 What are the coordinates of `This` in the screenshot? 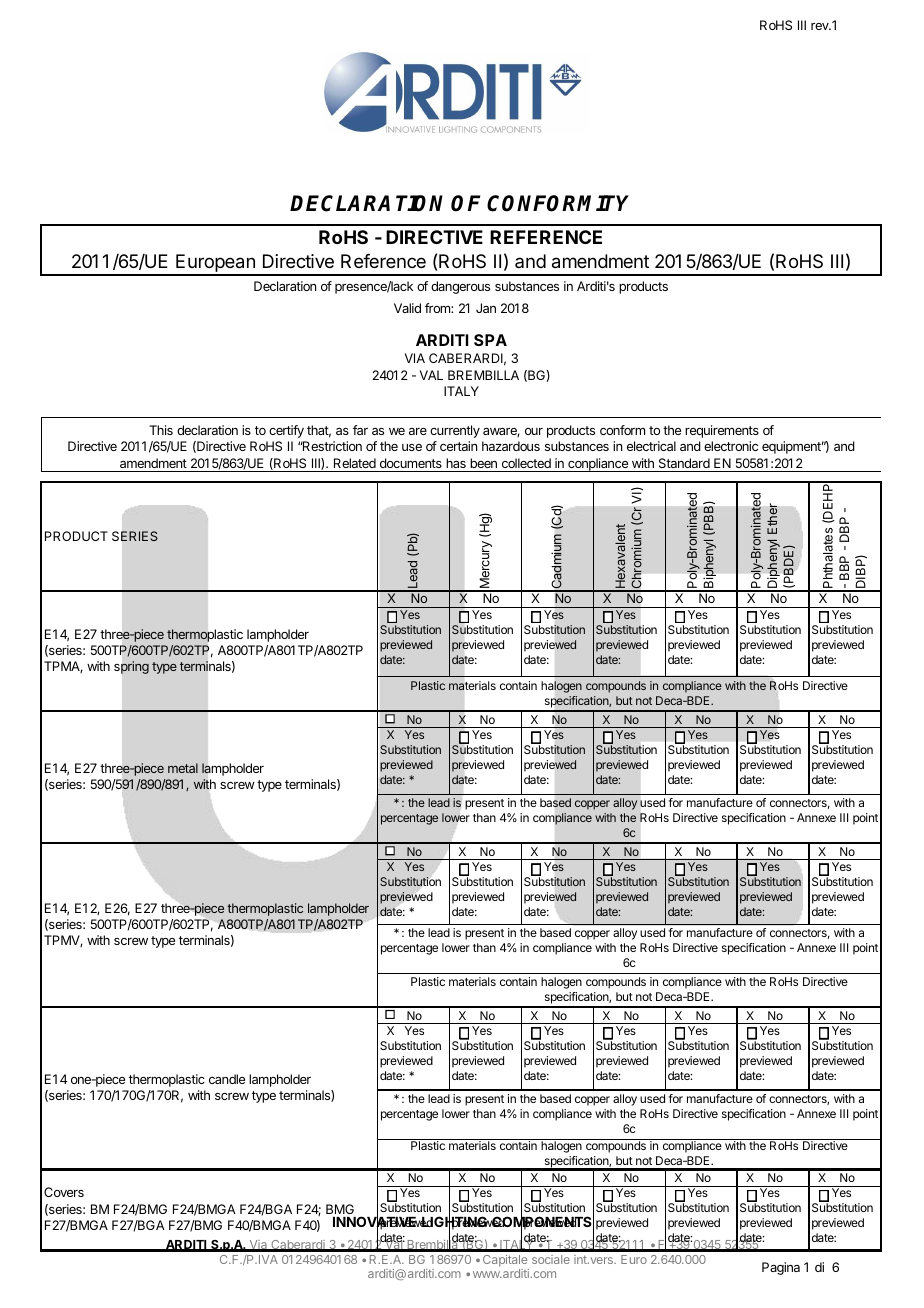 It's located at (161, 430).
